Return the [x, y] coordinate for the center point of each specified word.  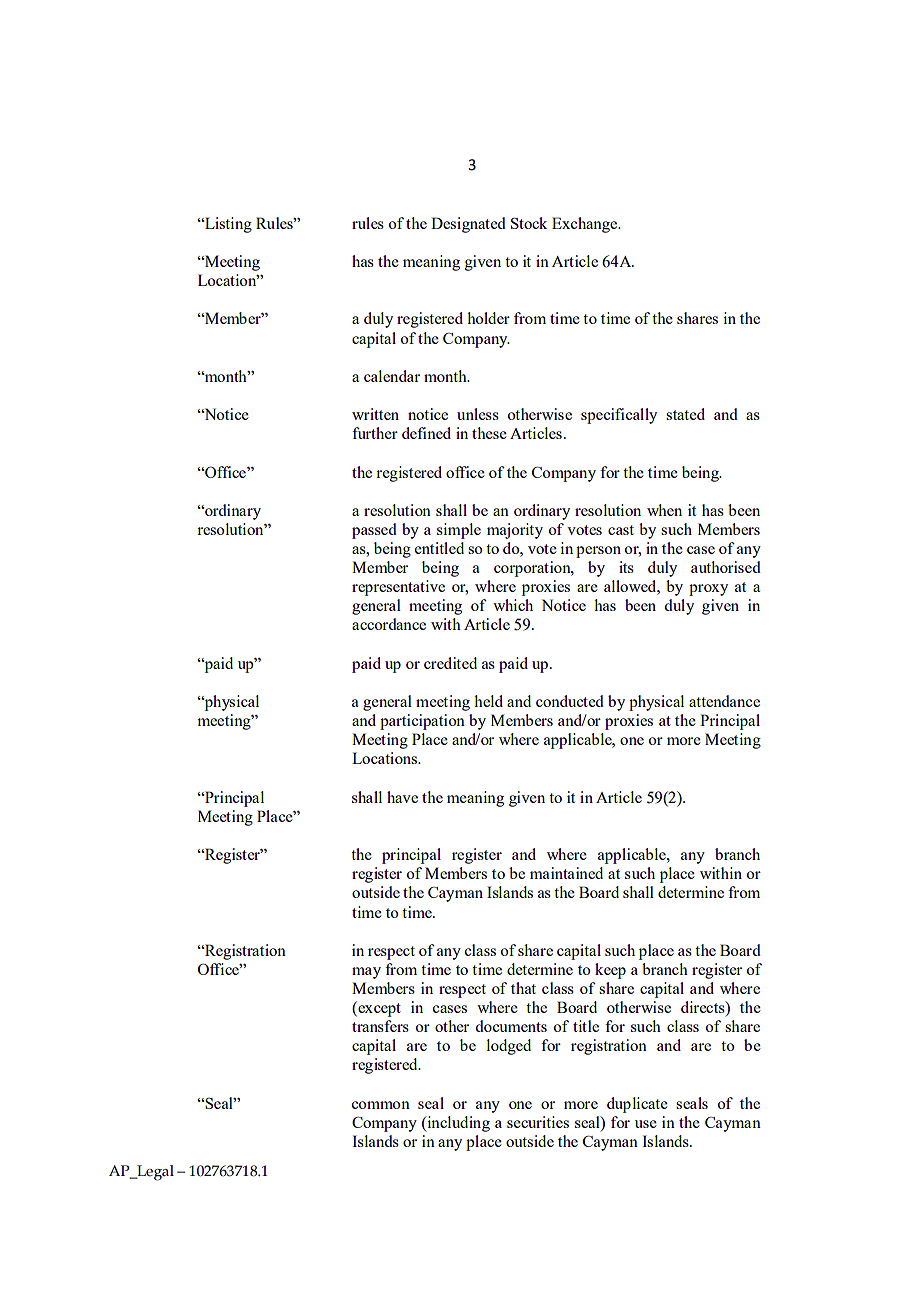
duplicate [637, 1105]
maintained [566, 873]
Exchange [586, 225]
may [366, 973]
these [489, 433]
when [664, 510]
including [457, 1124]
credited [450, 663]
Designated [468, 225]
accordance [389, 624]
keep [610, 971]
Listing [227, 225]
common [380, 1105]
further [375, 433]
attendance [724, 701]
